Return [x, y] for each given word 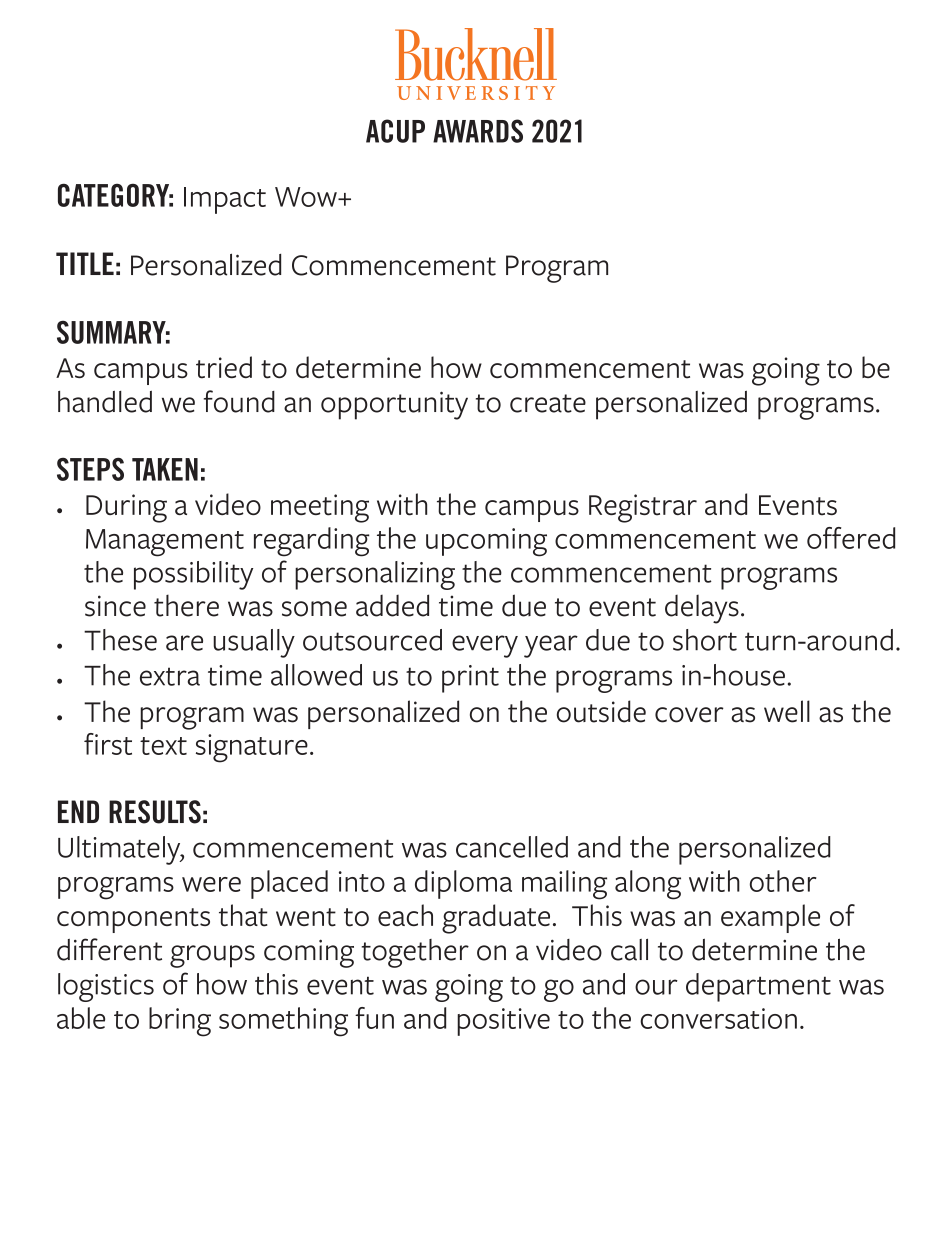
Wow [307, 197]
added [392, 605]
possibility [193, 575]
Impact [225, 200]
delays [702, 609]
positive [503, 1022]
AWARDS [478, 131]
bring [180, 1022]
